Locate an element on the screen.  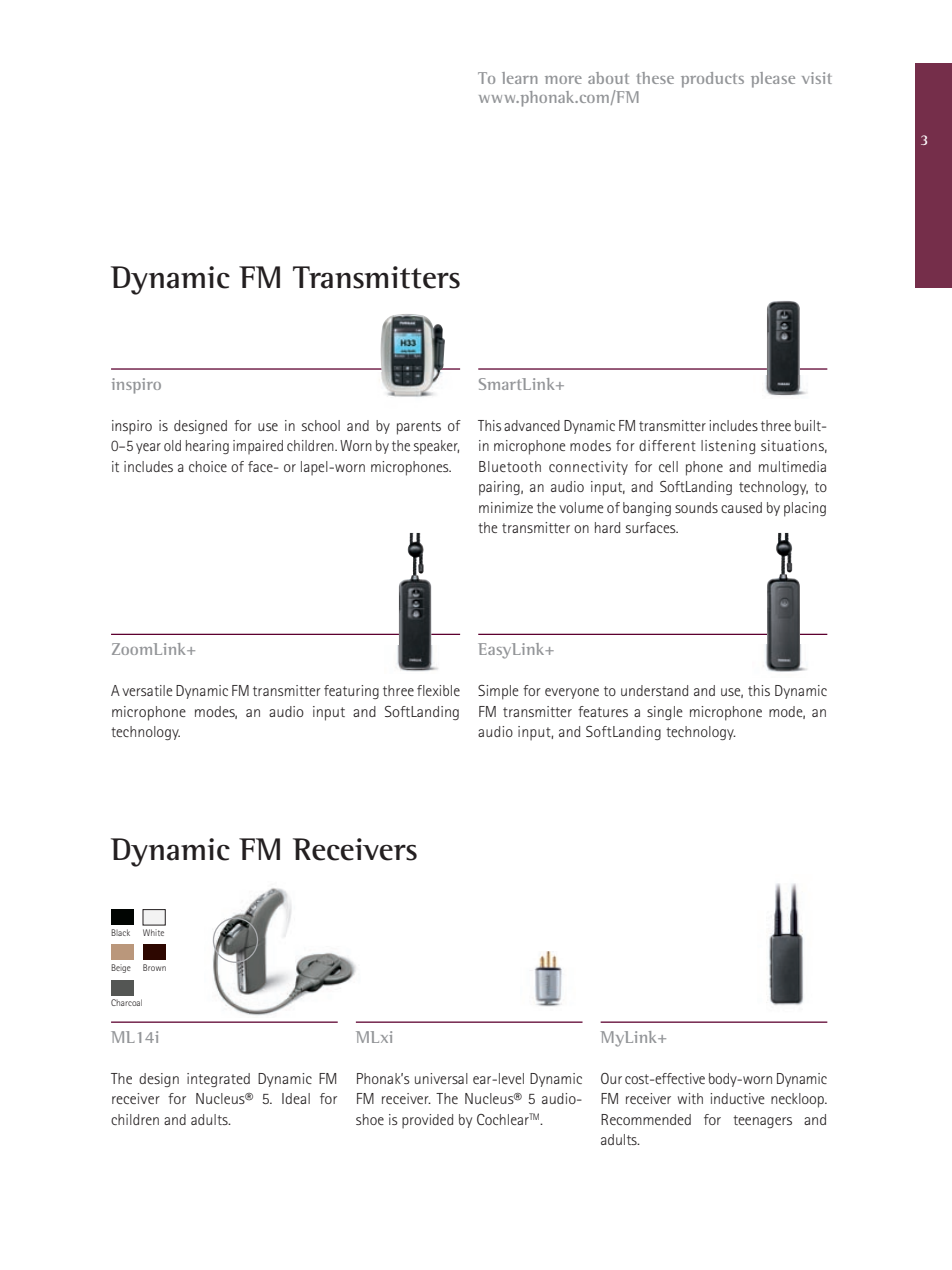
minimize is located at coordinates (506, 507).
